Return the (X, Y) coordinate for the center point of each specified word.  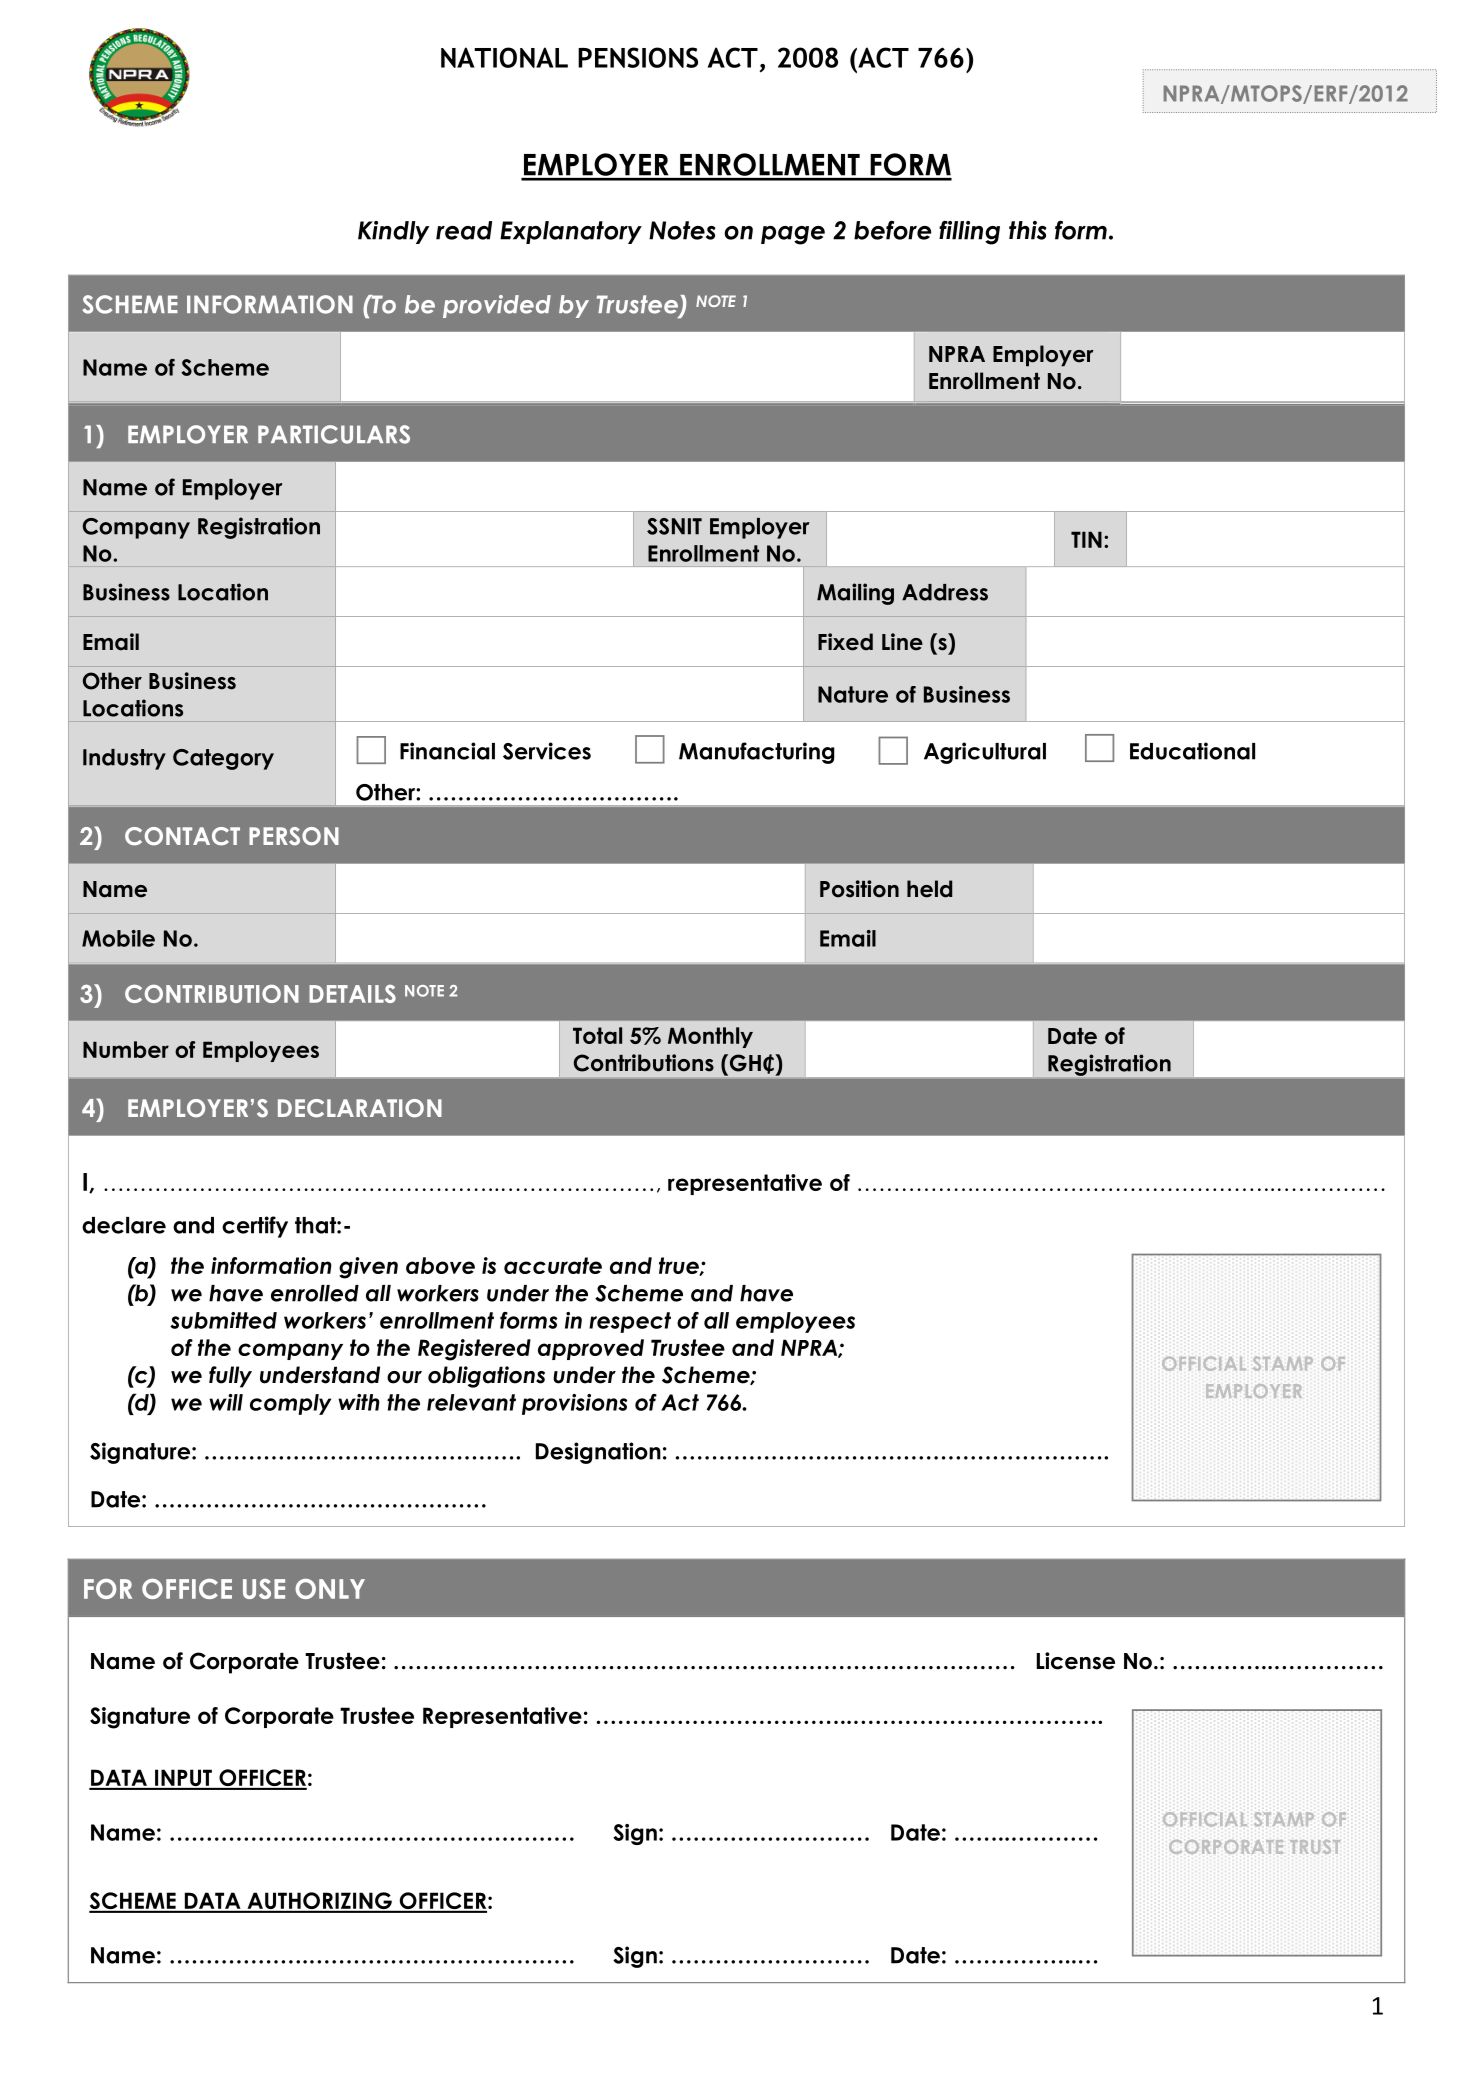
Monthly (710, 1037)
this (1028, 230)
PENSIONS (638, 57)
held (929, 889)
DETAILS (352, 994)
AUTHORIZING (319, 1902)
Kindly (393, 232)
